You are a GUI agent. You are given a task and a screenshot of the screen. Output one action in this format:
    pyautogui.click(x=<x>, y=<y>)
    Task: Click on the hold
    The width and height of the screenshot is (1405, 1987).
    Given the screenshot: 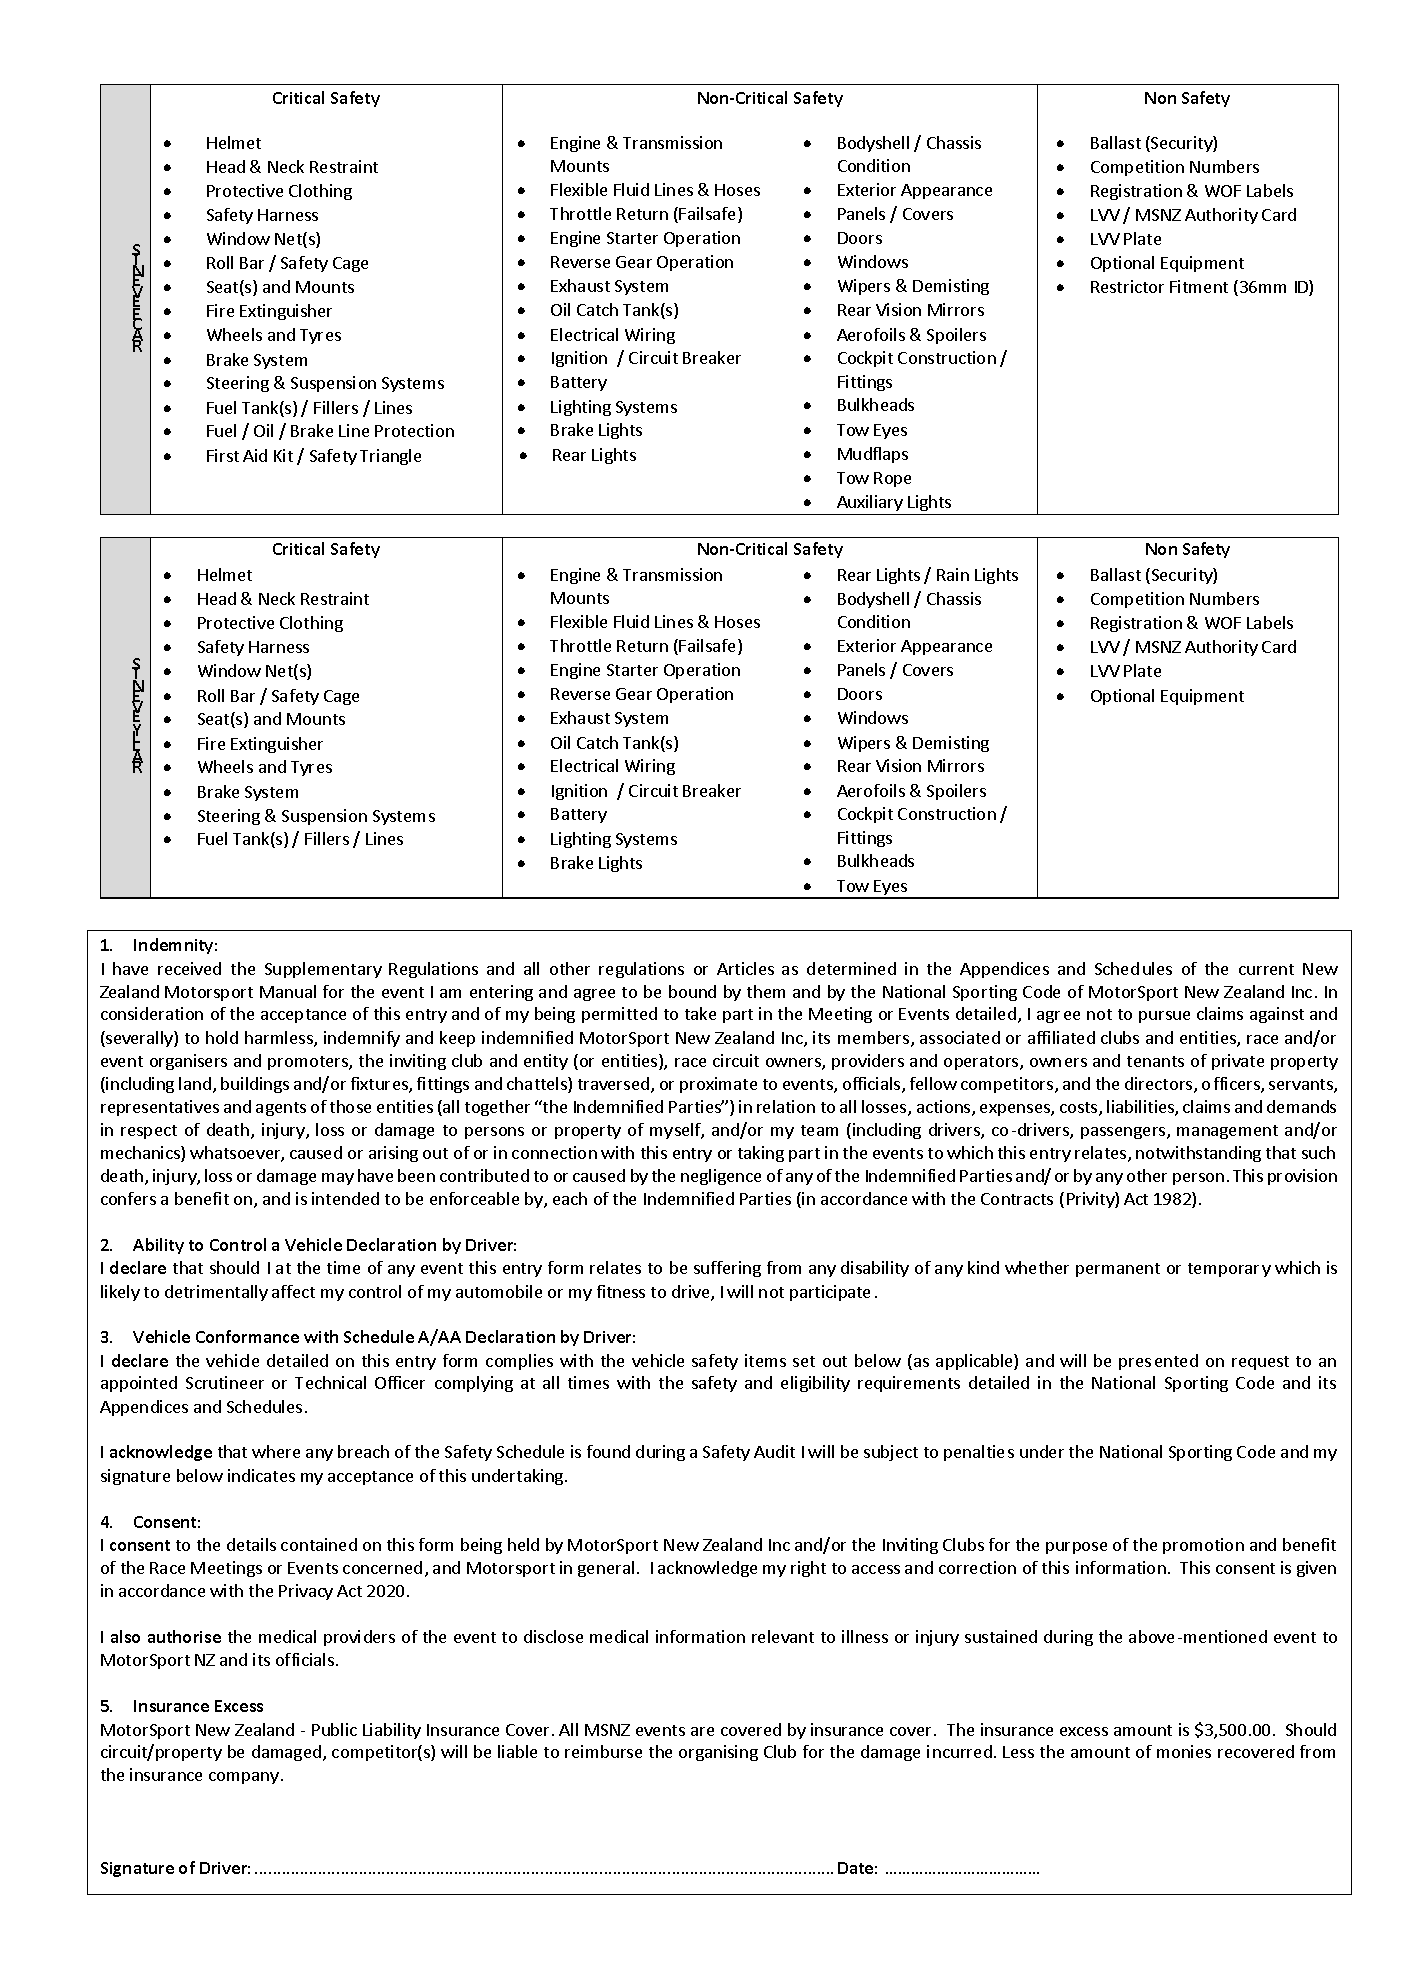 What is the action you would take?
    pyautogui.click(x=222, y=1037)
